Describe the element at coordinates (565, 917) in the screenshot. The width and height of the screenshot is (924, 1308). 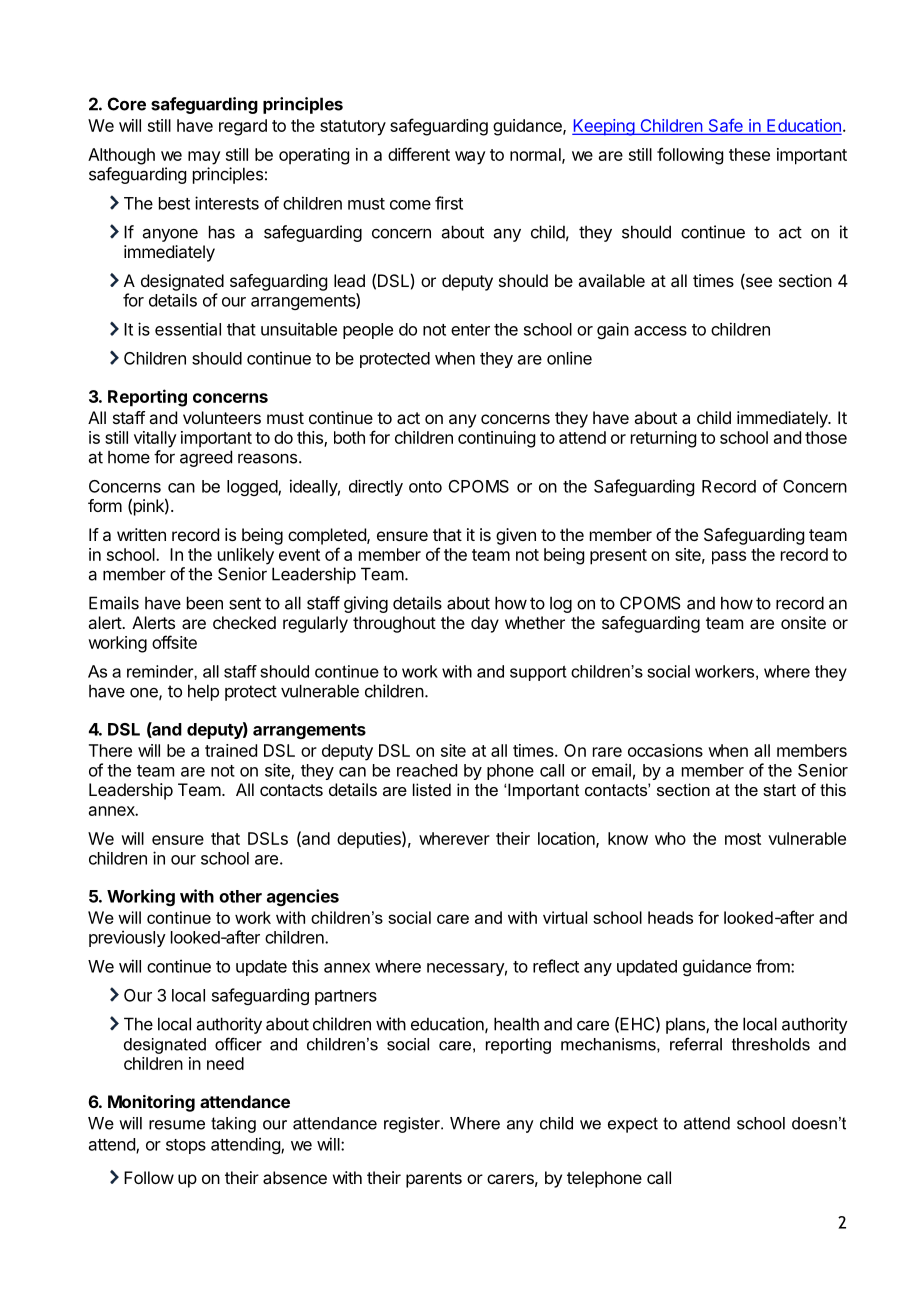
I see `virtual` at that location.
